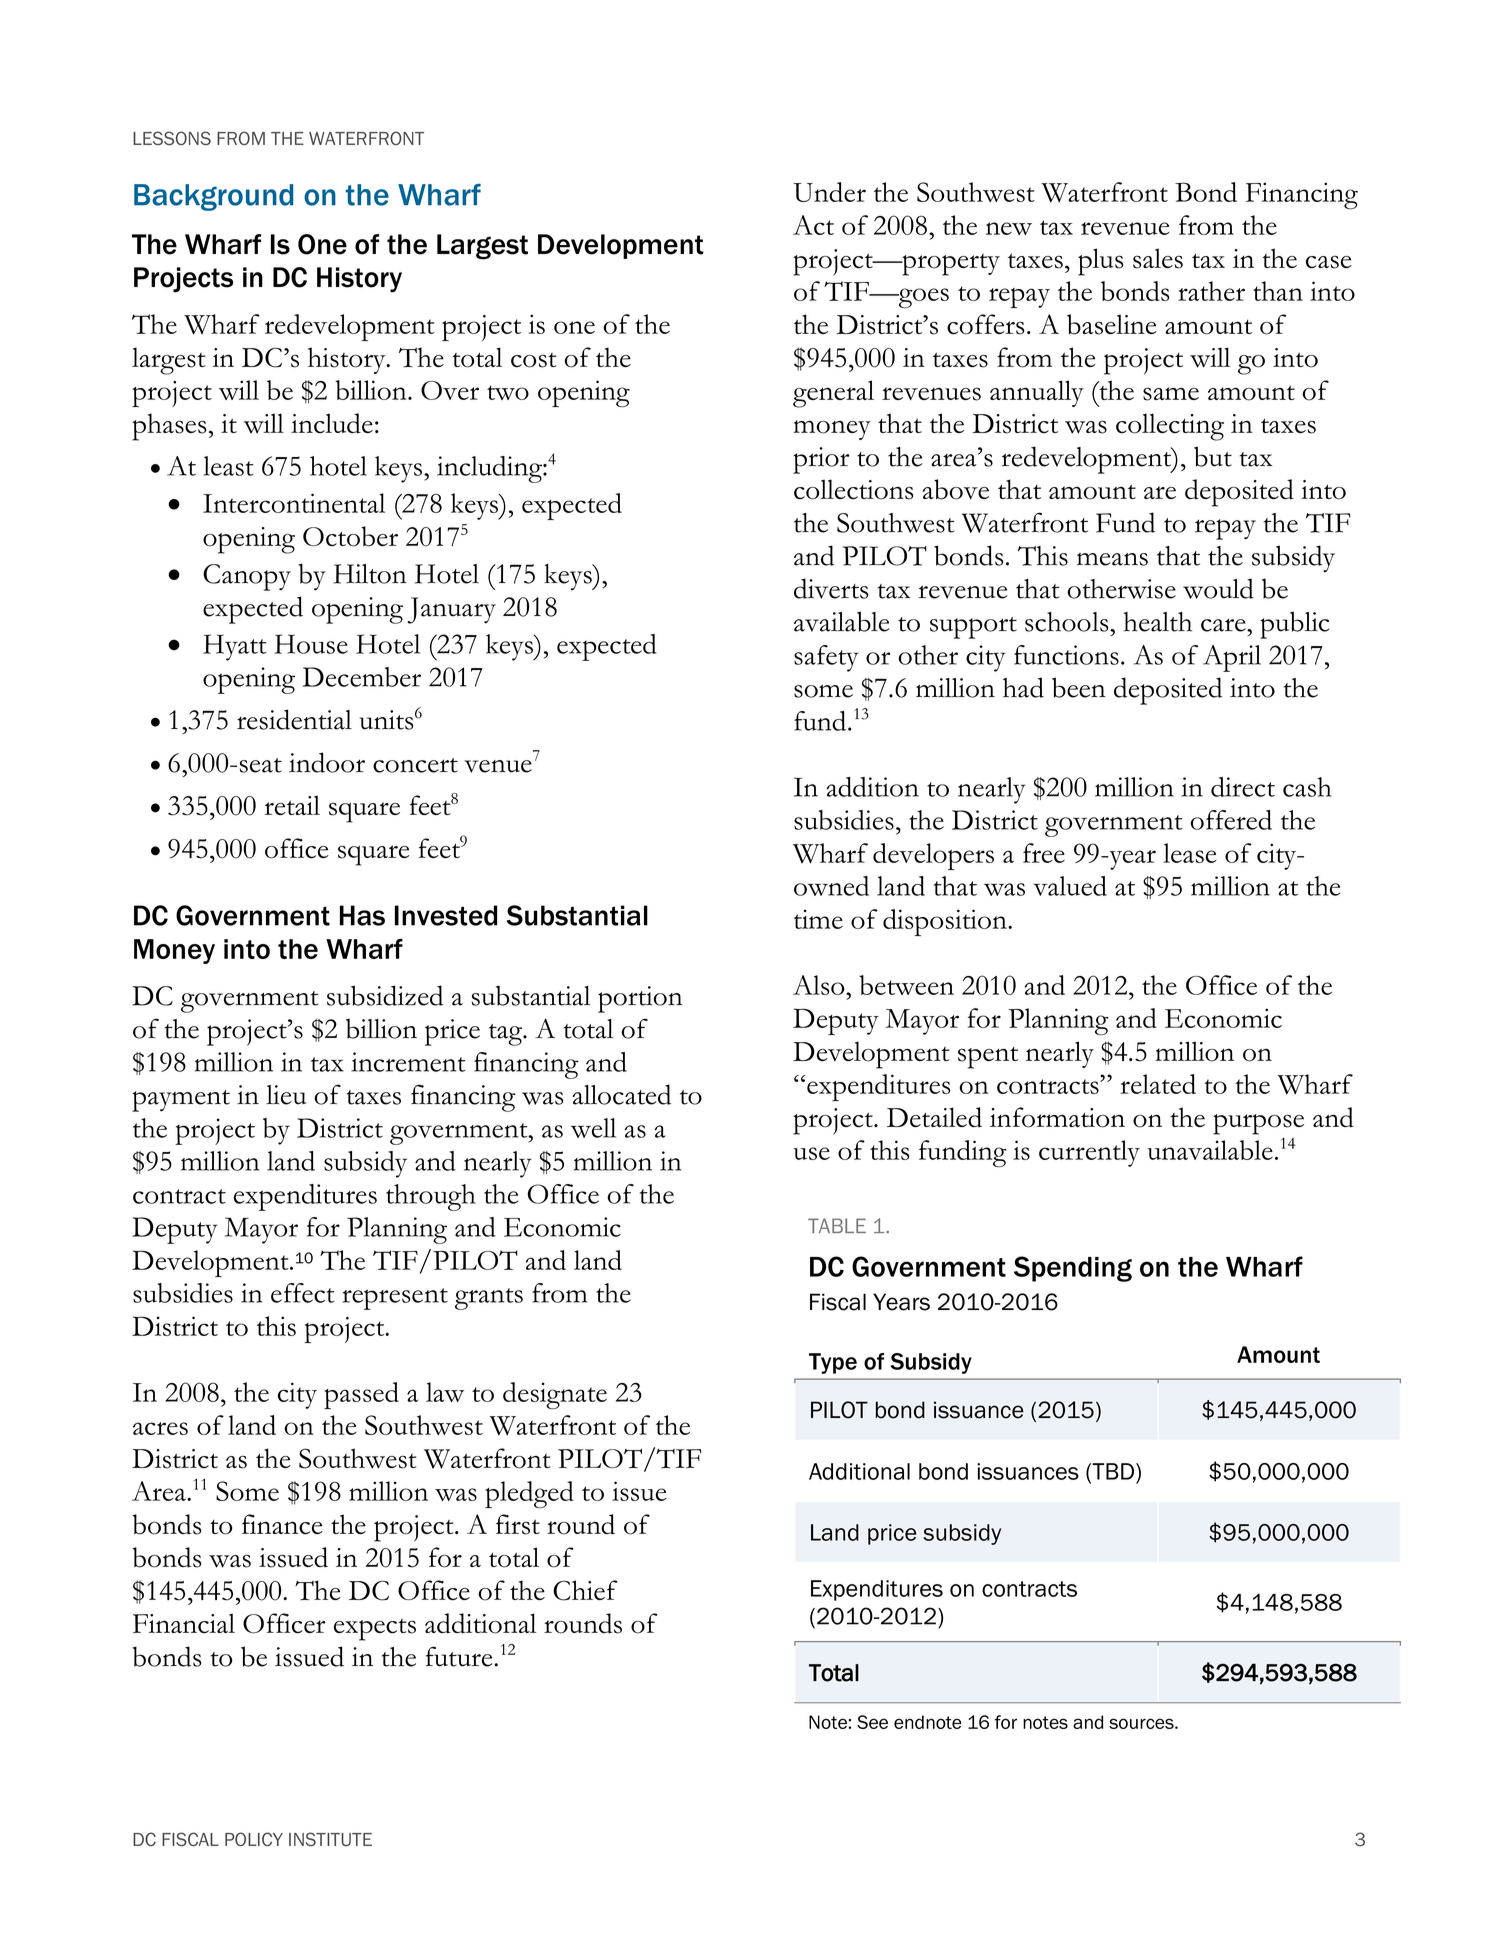 The image size is (1498, 1938). Describe the element at coordinates (385, 995) in the document. I see `subsidized` at that location.
